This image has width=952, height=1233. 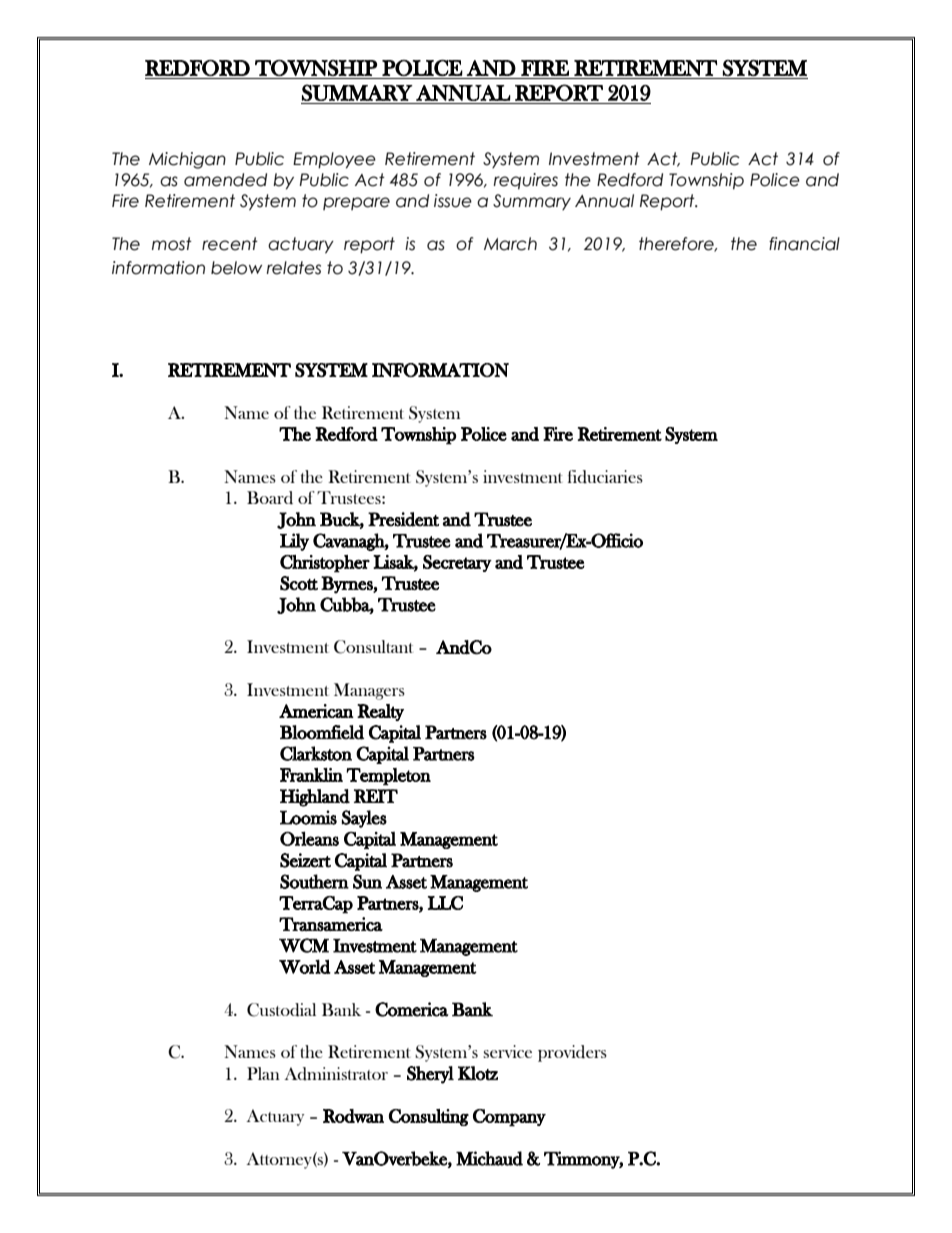 I want to click on financial, so click(x=804, y=244).
